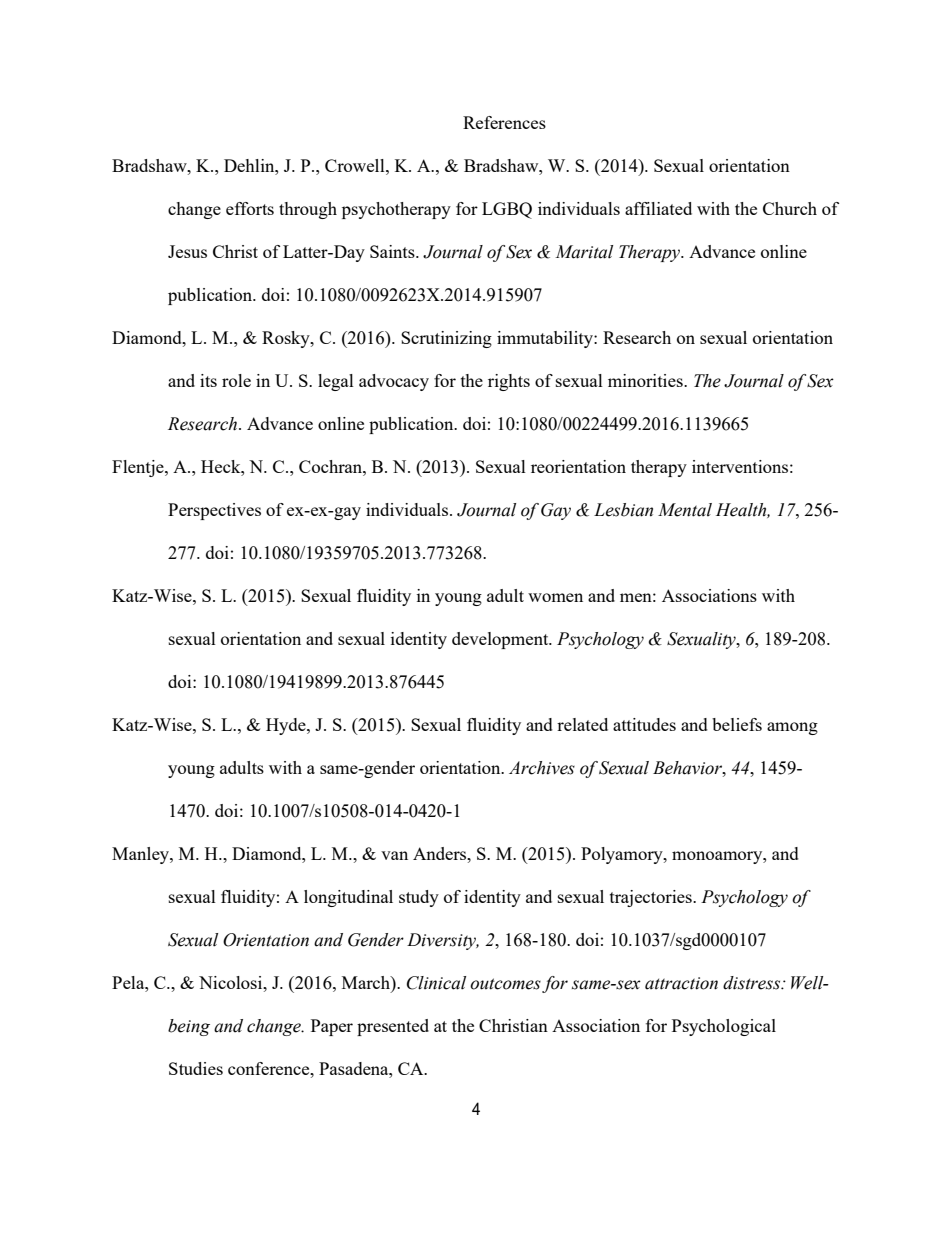 The width and height of the screenshot is (952, 1233). What do you see at coordinates (504, 122) in the screenshot?
I see `References` at bounding box center [504, 122].
